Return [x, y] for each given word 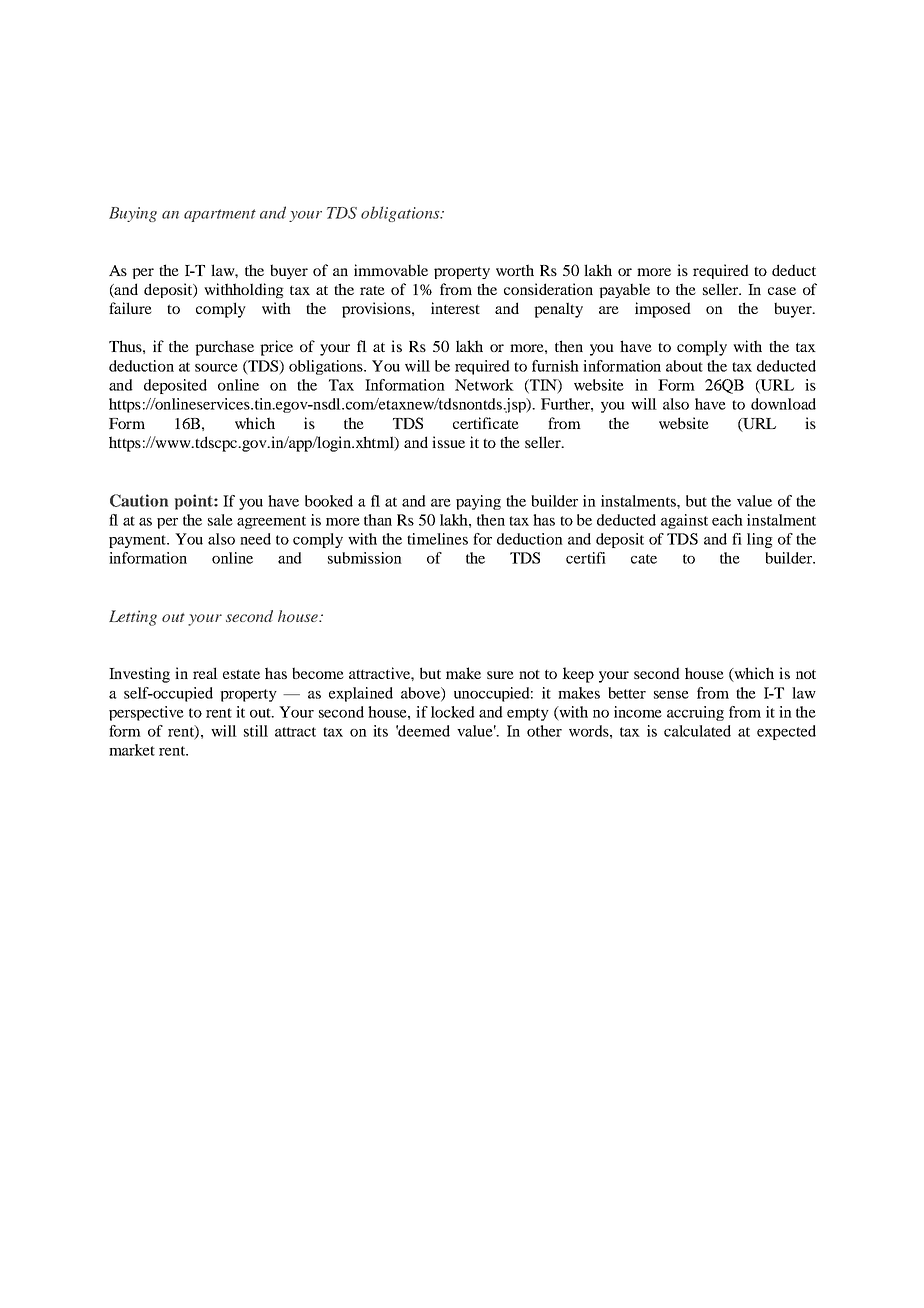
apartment [220, 215]
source [216, 368]
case [782, 291]
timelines [437, 539]
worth [515, 270]
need [255, 539]
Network [484, 385]
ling [760, 540]
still [256, 731]
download [783, 404]
